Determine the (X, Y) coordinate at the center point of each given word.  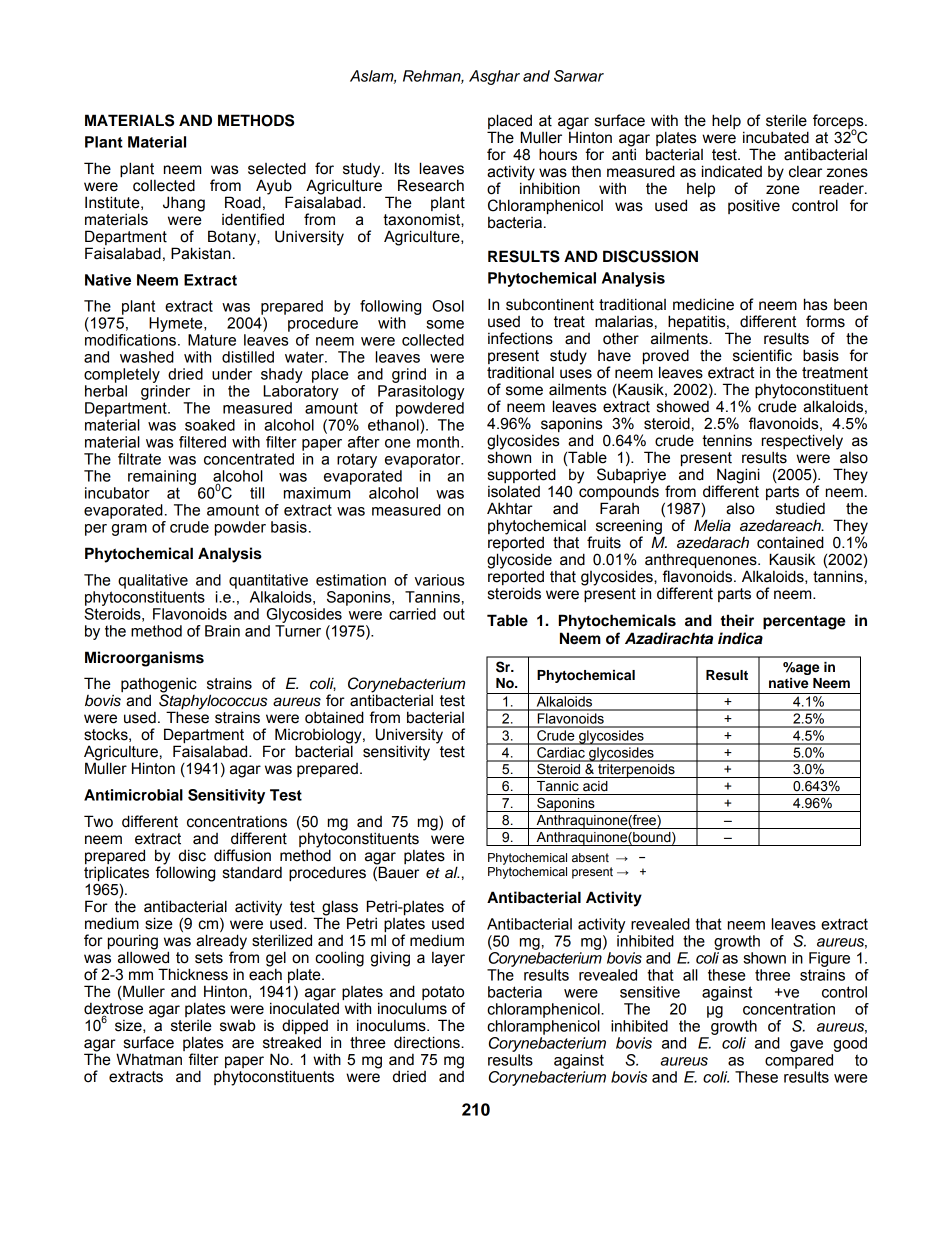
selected (277, 168)
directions (428, 1042)
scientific (762, 355)
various (439, 580)
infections (520, 338)
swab (238, 1026)
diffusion (242, 855)
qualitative (153, 581)
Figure (829, 959)
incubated (776, 137)
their (737, 620)
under (232, 374)
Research (431, 185)
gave (806, 1046)
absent (590, 858)
